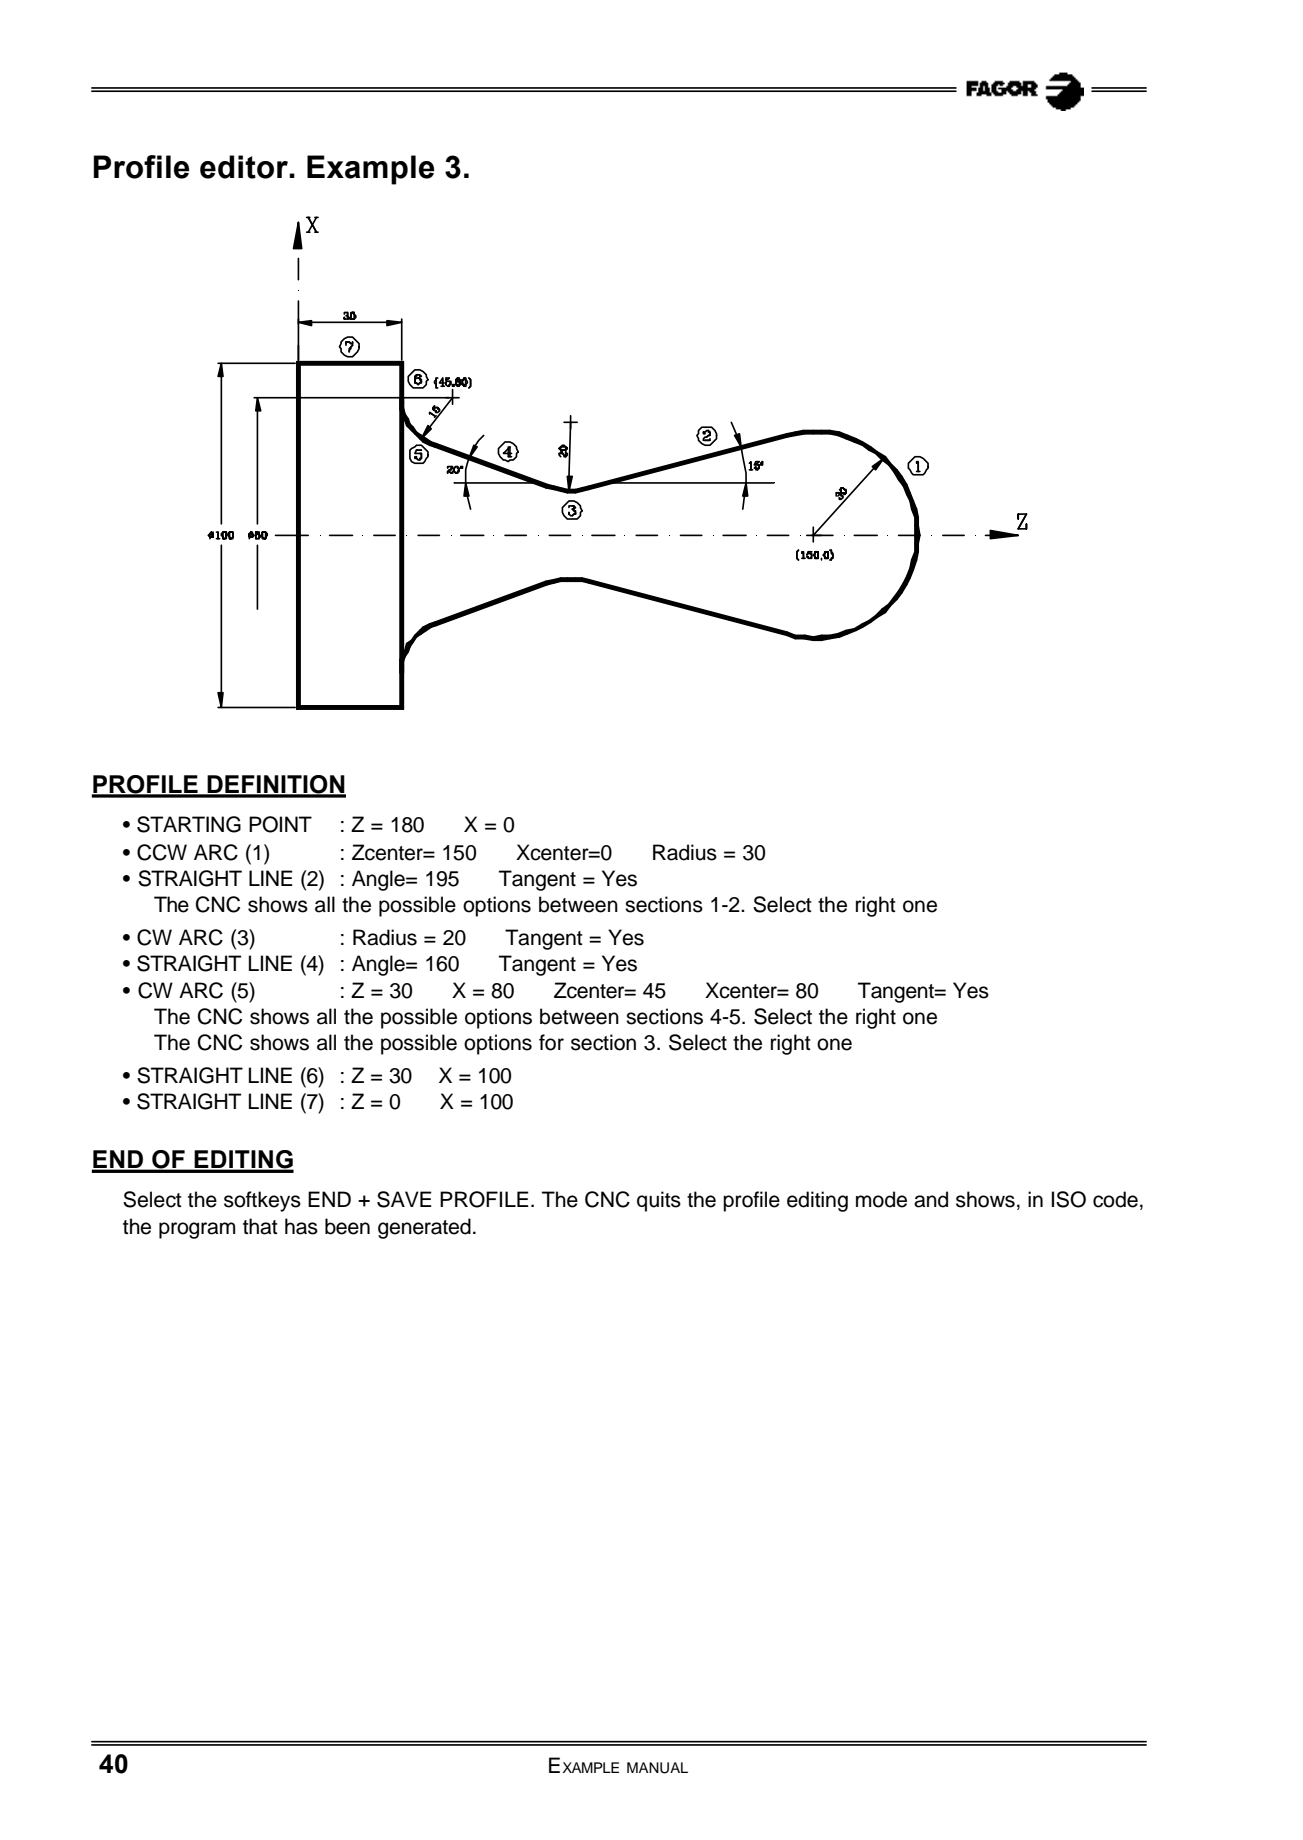 The image size is (1303, 1840). What do you see at coordinates (931, 1199) in the image?
I see `and` at bounding box center [931, 1199].
